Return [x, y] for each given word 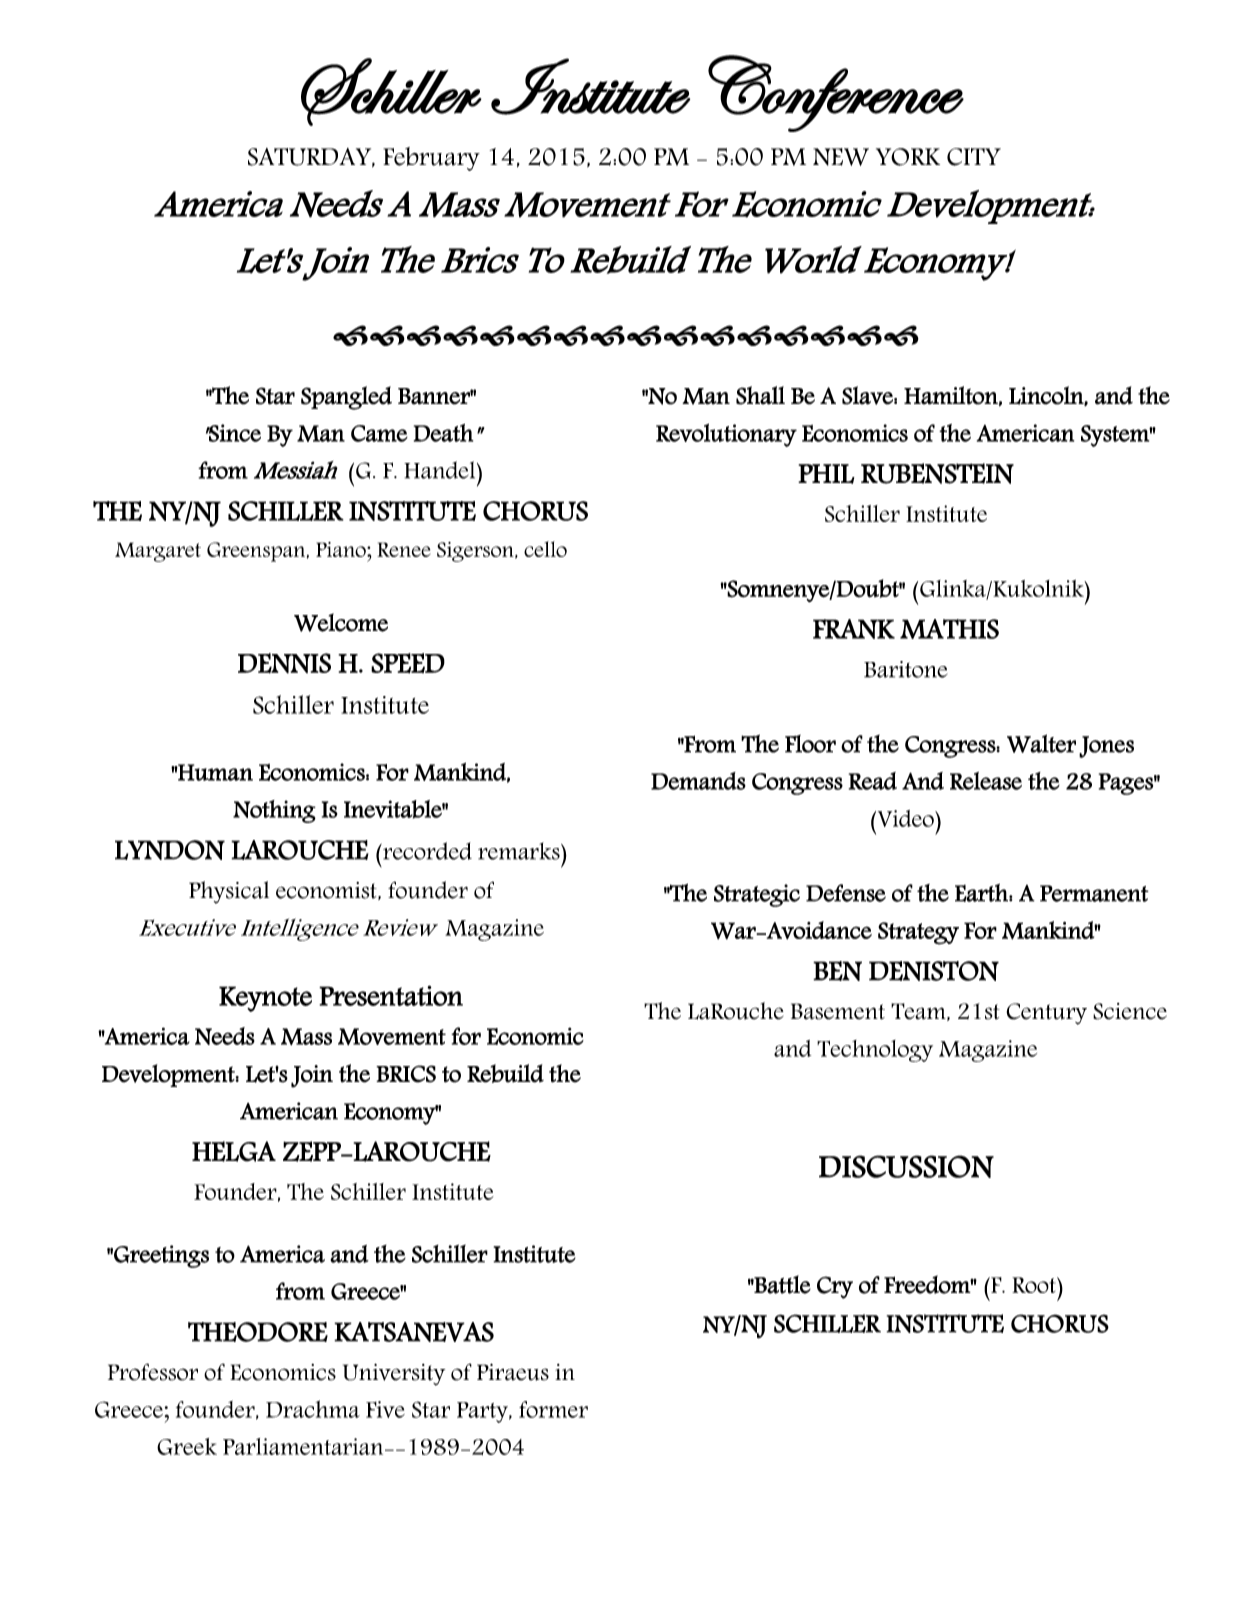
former [553, 1409]
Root [1035, 1285]
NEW [841, 157]
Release [986, 781]
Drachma [313, 1409]
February [431, 159]
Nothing [274, 811]
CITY [974, 157]
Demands [698, 781]
